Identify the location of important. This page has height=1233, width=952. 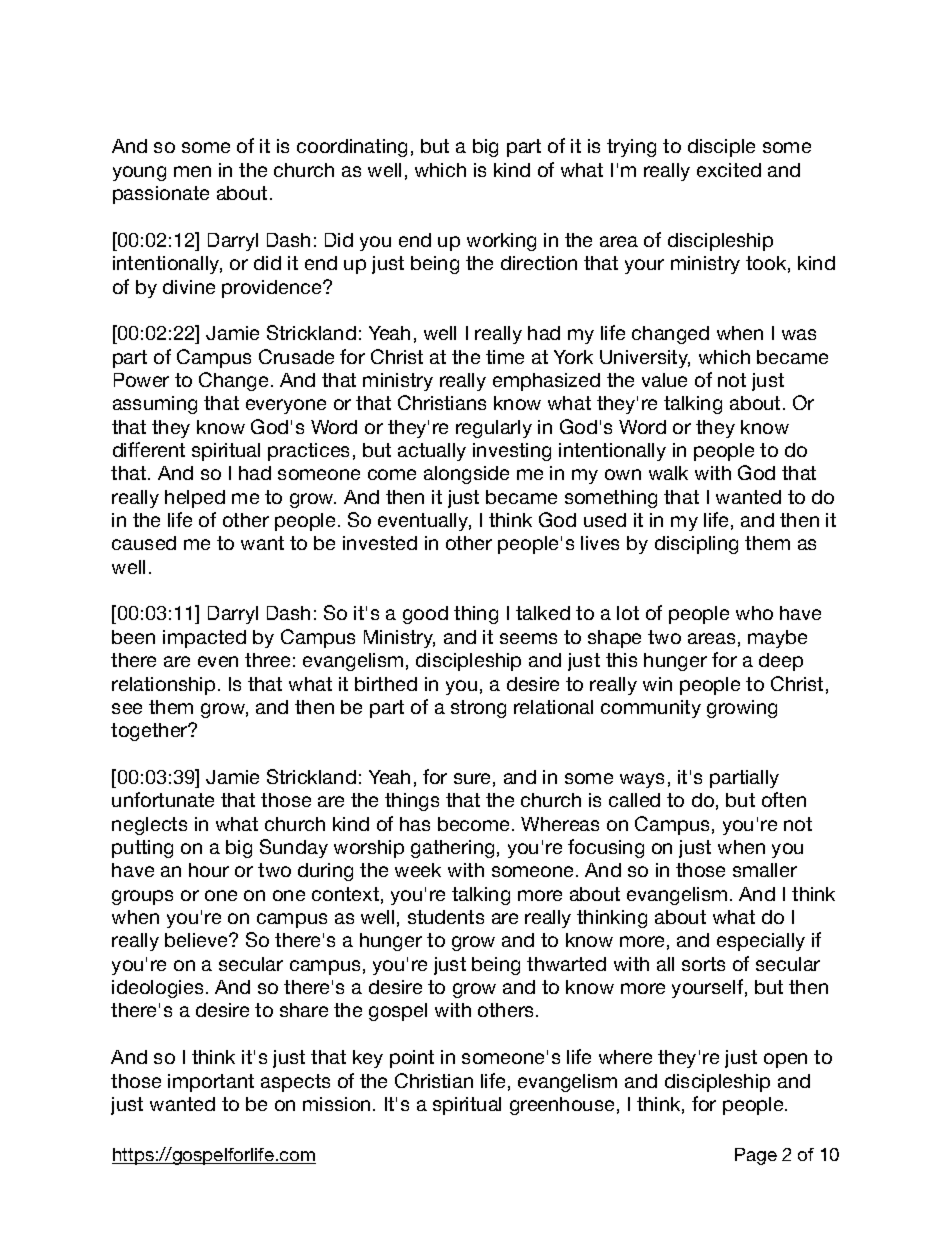
(211, 1083).
